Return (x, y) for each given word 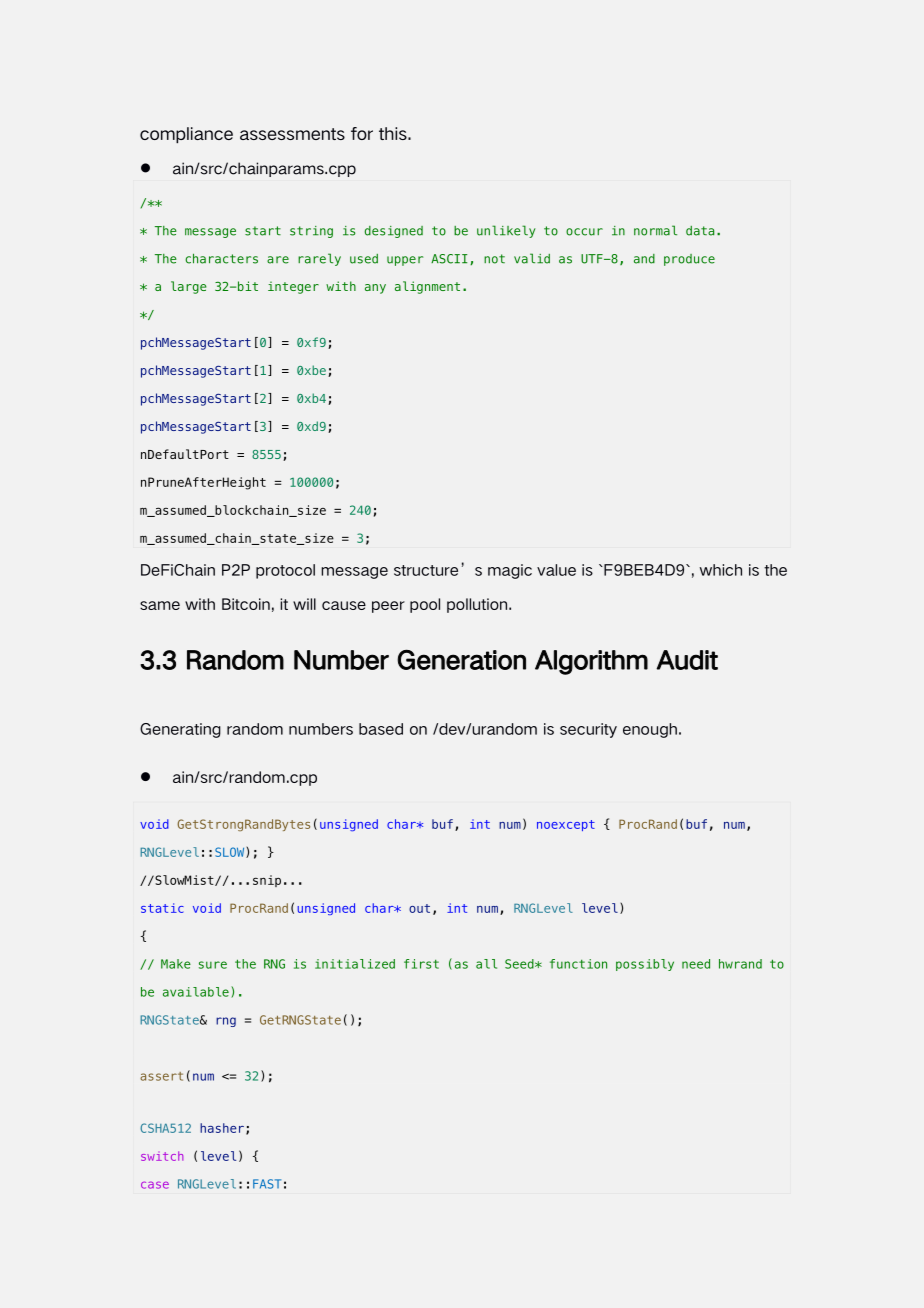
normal (655, 230)
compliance (186, 135)
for (362, 133)
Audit (687, 660)
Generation (461, 659)
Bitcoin (246, 604)
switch (162, 1156)
